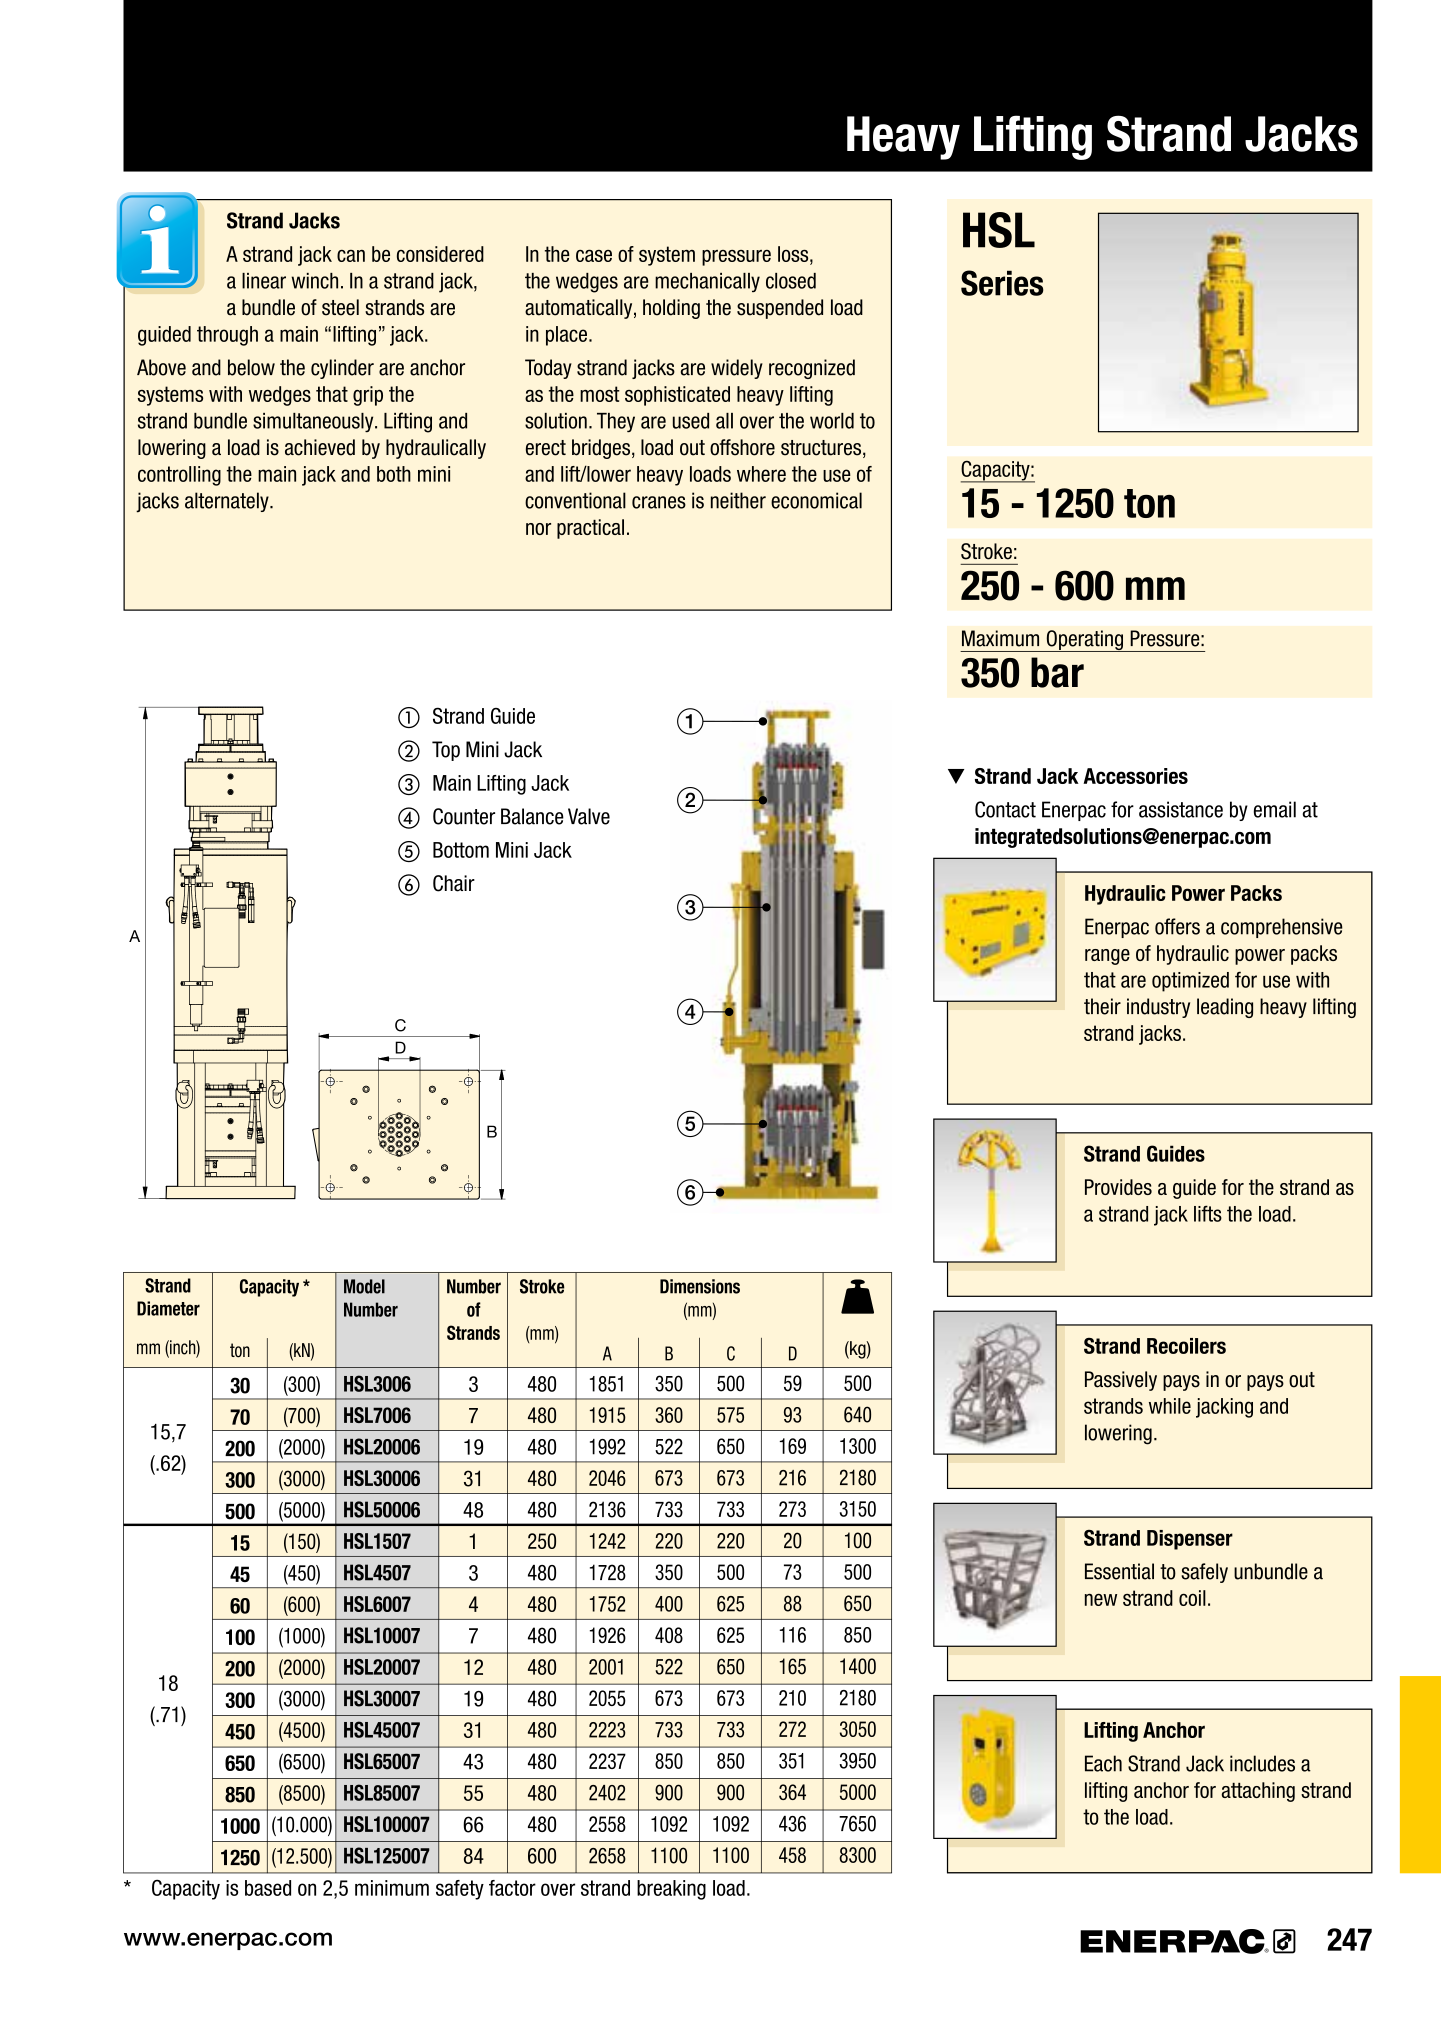 Image resolution: width=1441 pixels, height=2038 pixels. I want to click on Passively, so click(1121, 1381).
